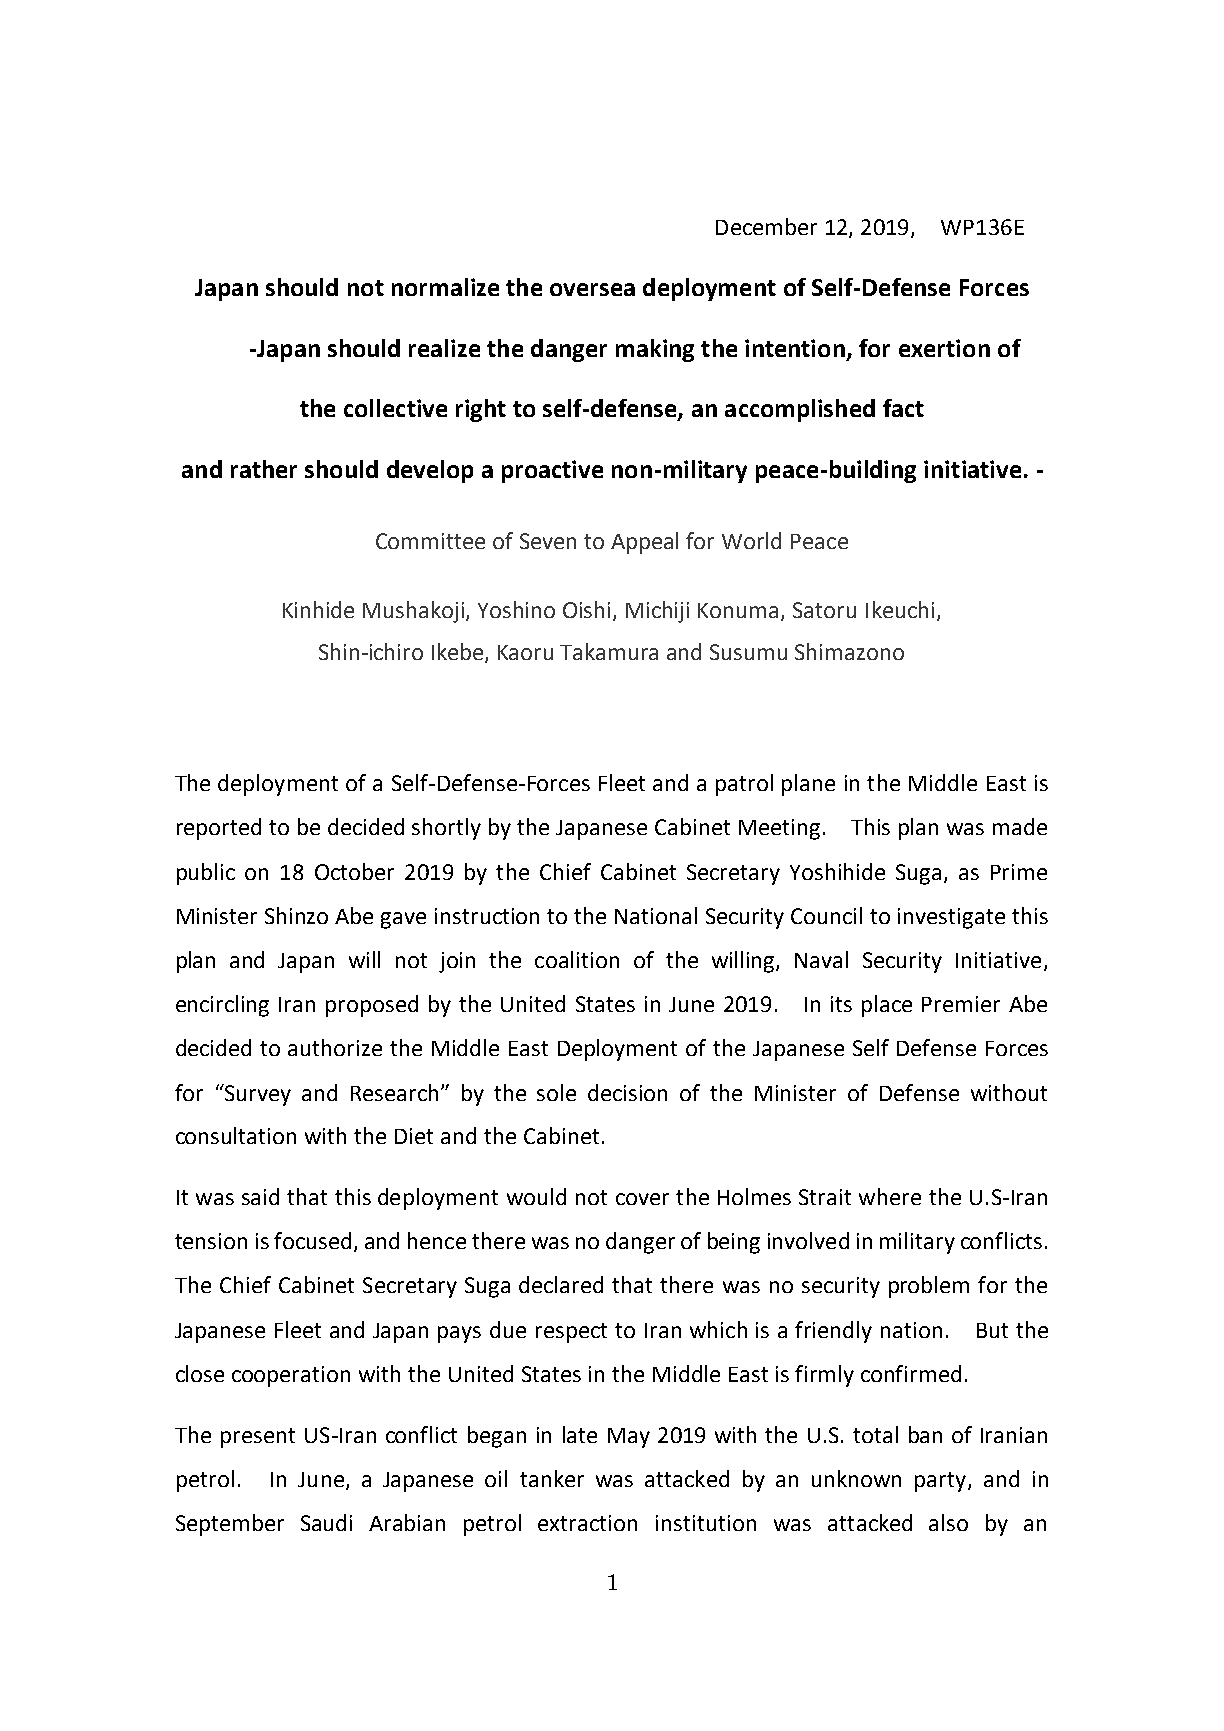 This screenshot has width=1224, height=1731. Describe the element at coordinates (587, 1523) in the screenshot. I see `extraction` at that location.
